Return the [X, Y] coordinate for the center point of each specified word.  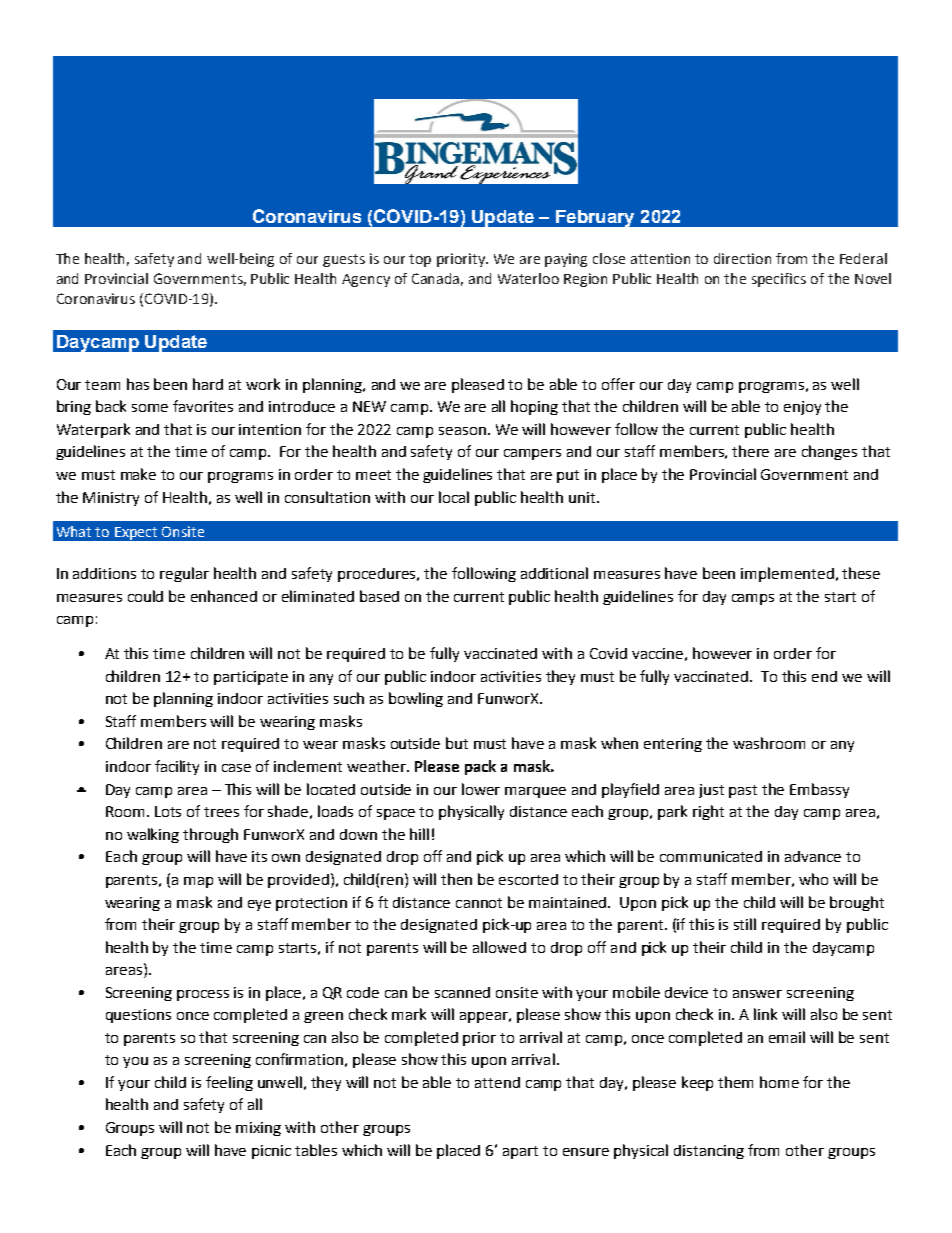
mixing [258, 1129]
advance [813, 856]
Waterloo [528, 278]
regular [184, 574]
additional [554, 573]
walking [153, 835]
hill [419, 834]
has [138, 384]
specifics [779, 280]
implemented [787, 574]
